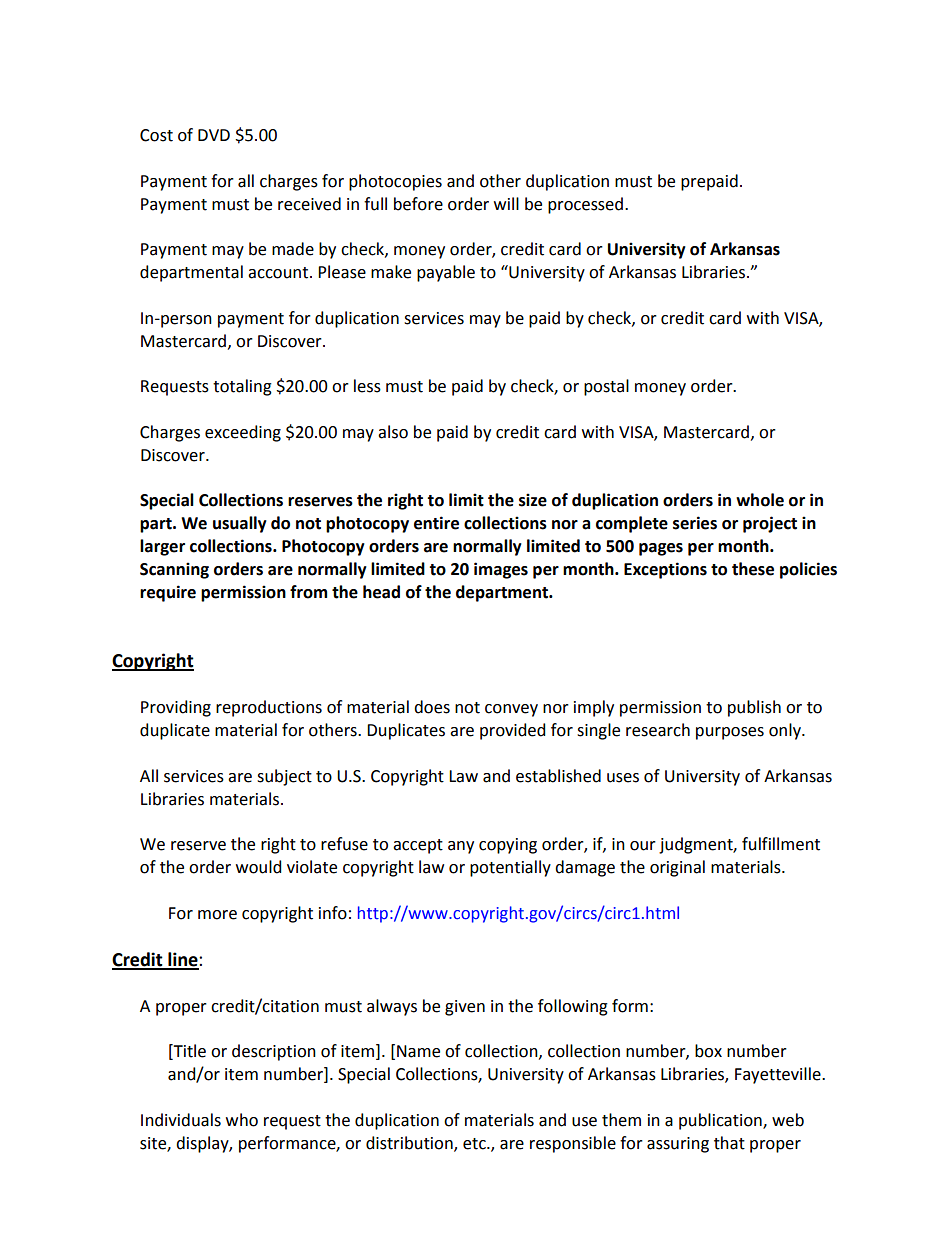 The height and width of the screenshot is (1233, 952). I want to click on will, so click(506, 203).
